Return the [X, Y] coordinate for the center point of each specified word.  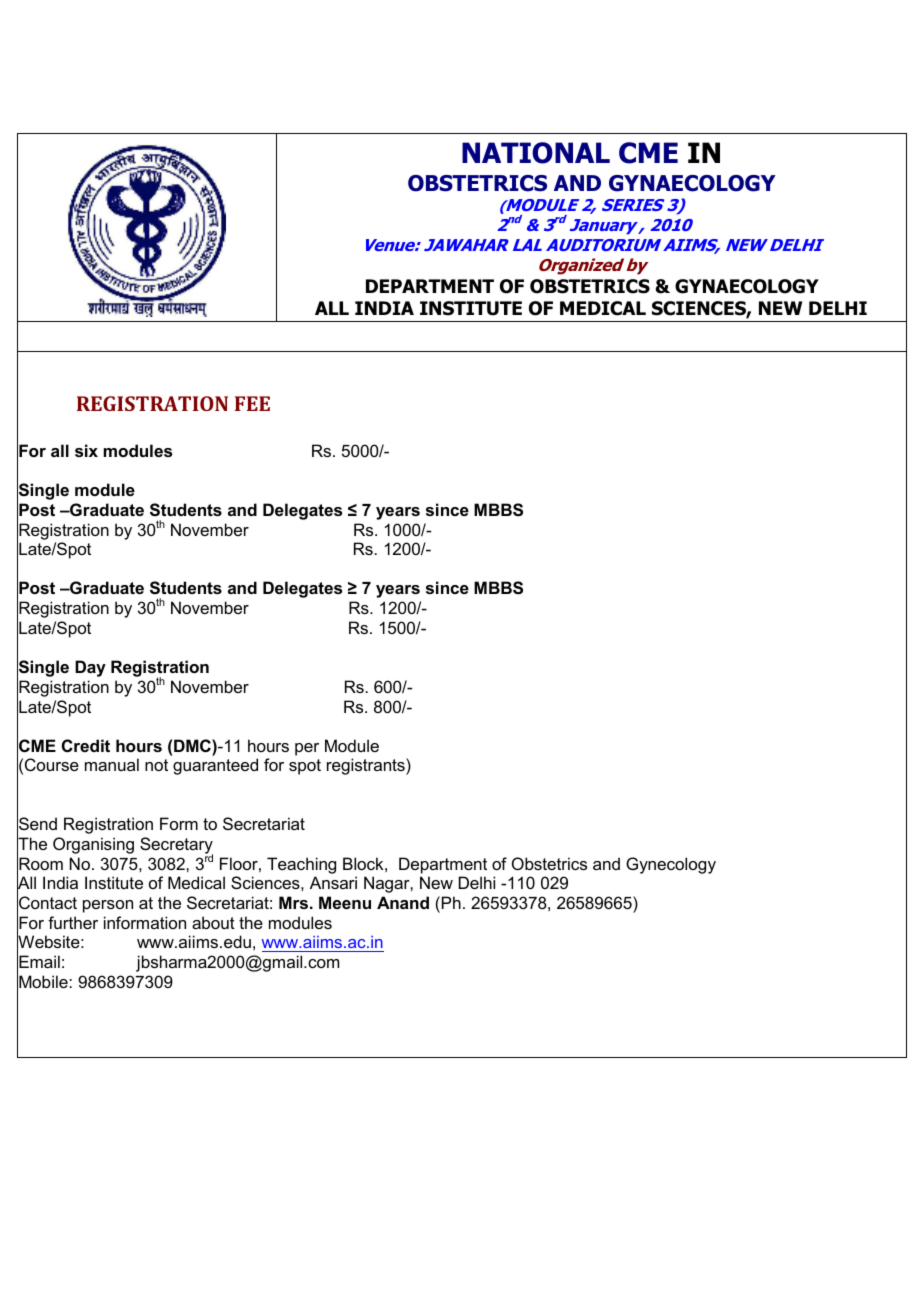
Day [90, 668]
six [86, 450]
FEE [252, 403]
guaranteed [215, 766]
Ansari [333, 882]
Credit [86, 745]
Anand [403, 902]
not [156, 765]
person [108, 906]
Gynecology [671, 865]
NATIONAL [536, 153]
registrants [367, 766]
